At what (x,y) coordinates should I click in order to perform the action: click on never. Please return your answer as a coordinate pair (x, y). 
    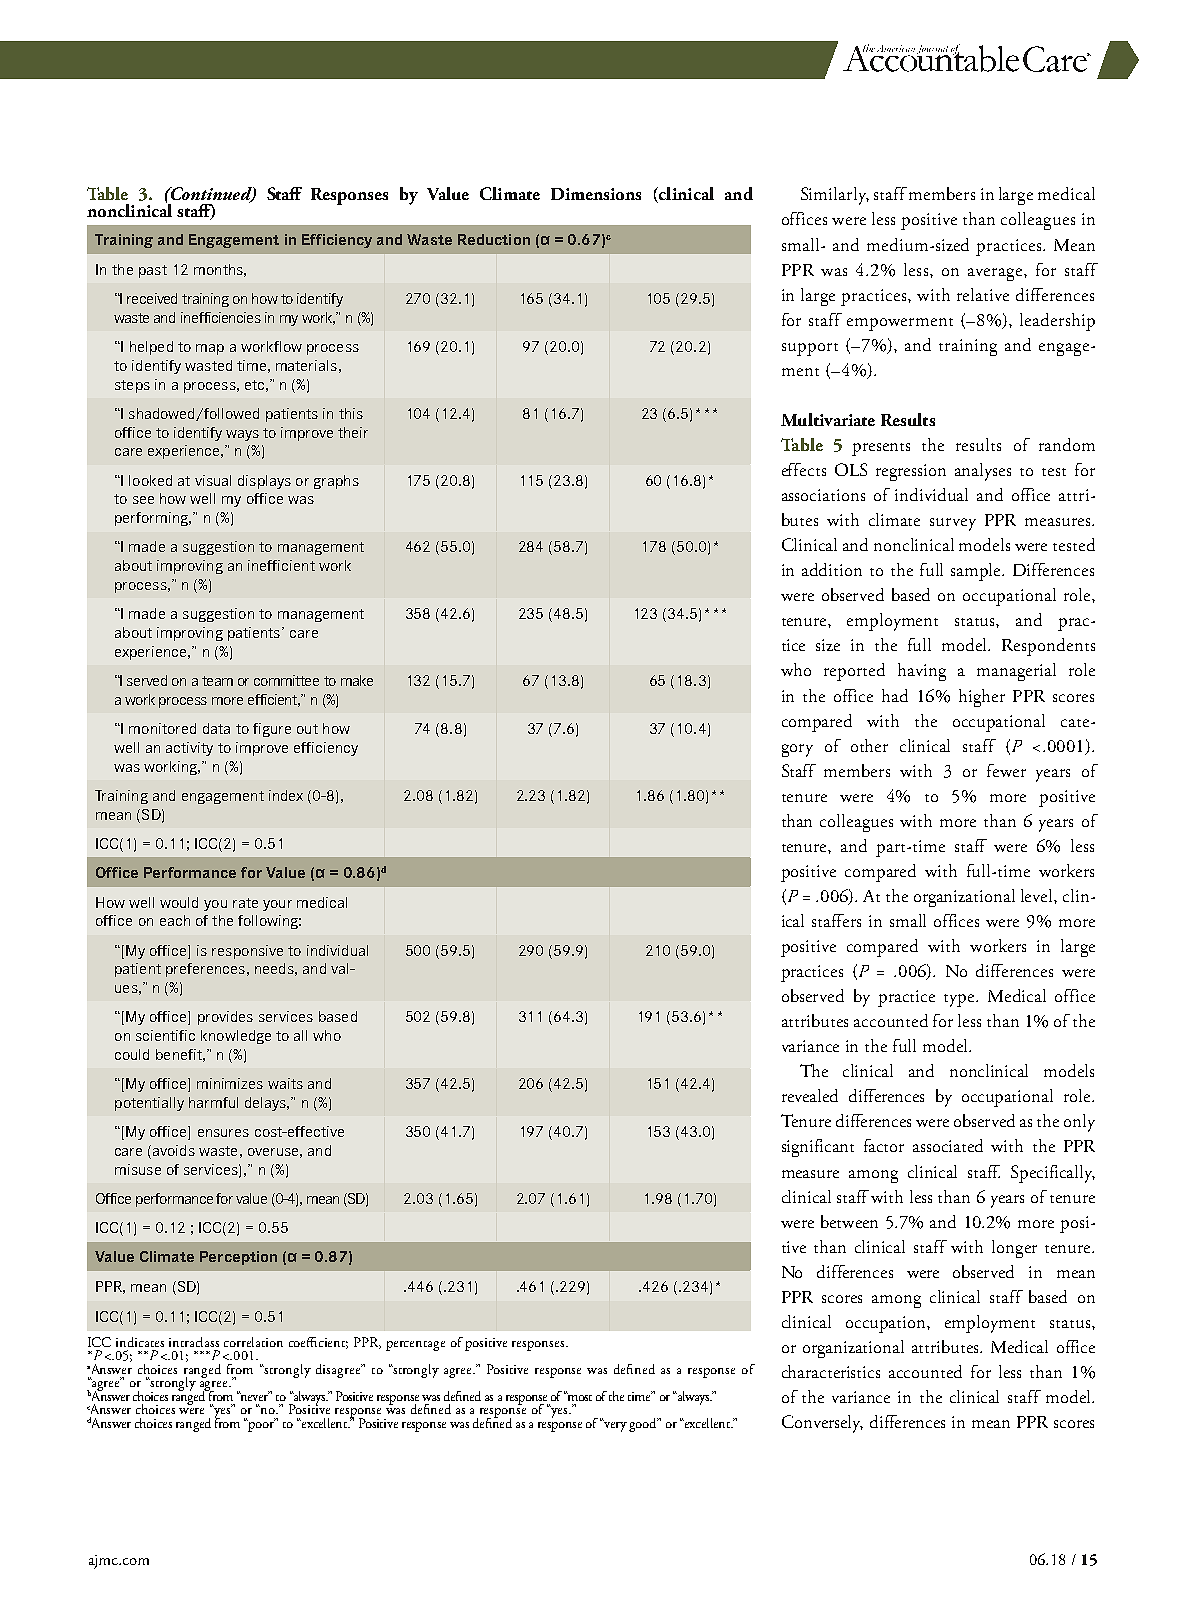
    Looking at the image, I should click on (254, 1396).
